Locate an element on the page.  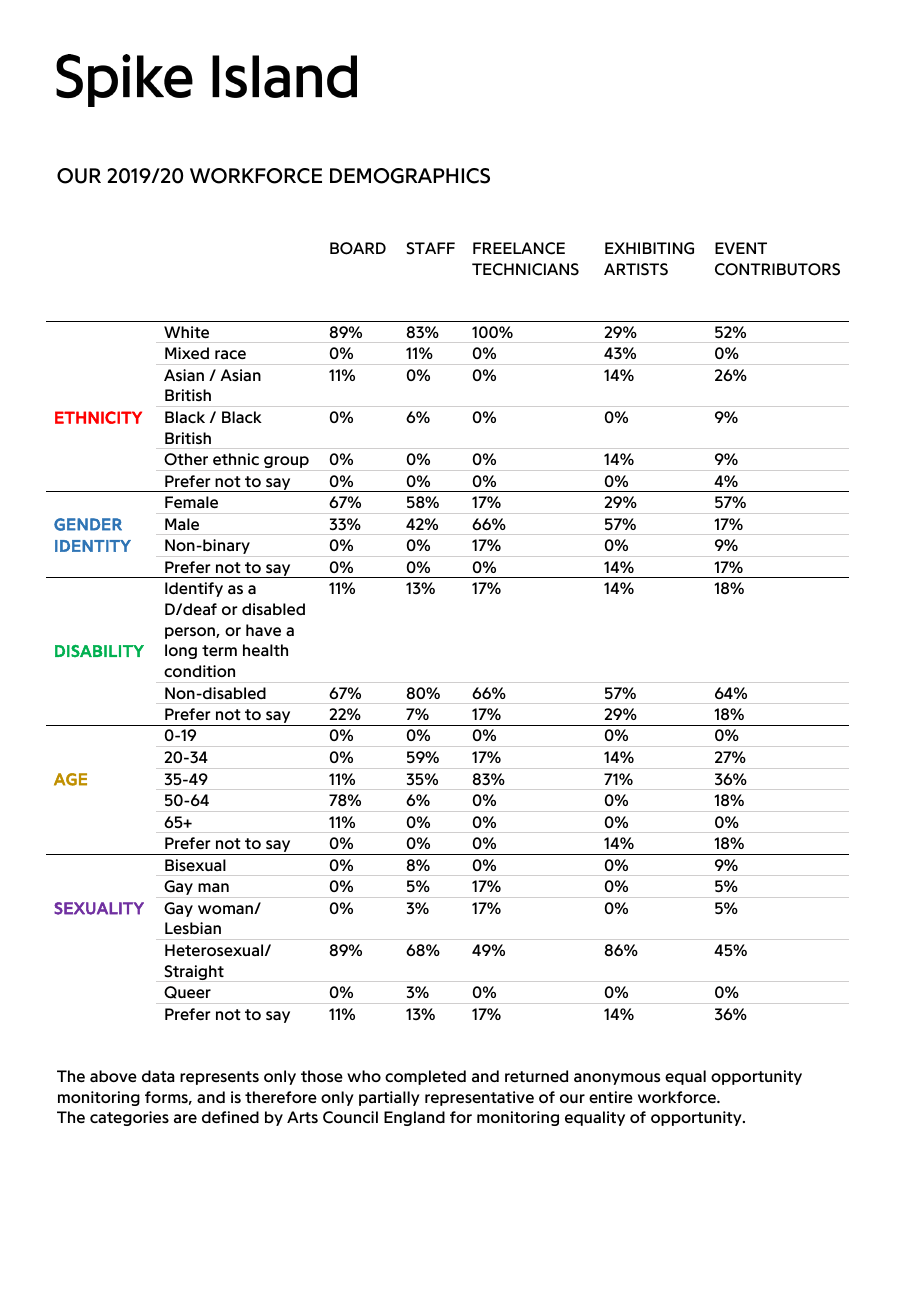
White is located at coordinates (186, 332).
